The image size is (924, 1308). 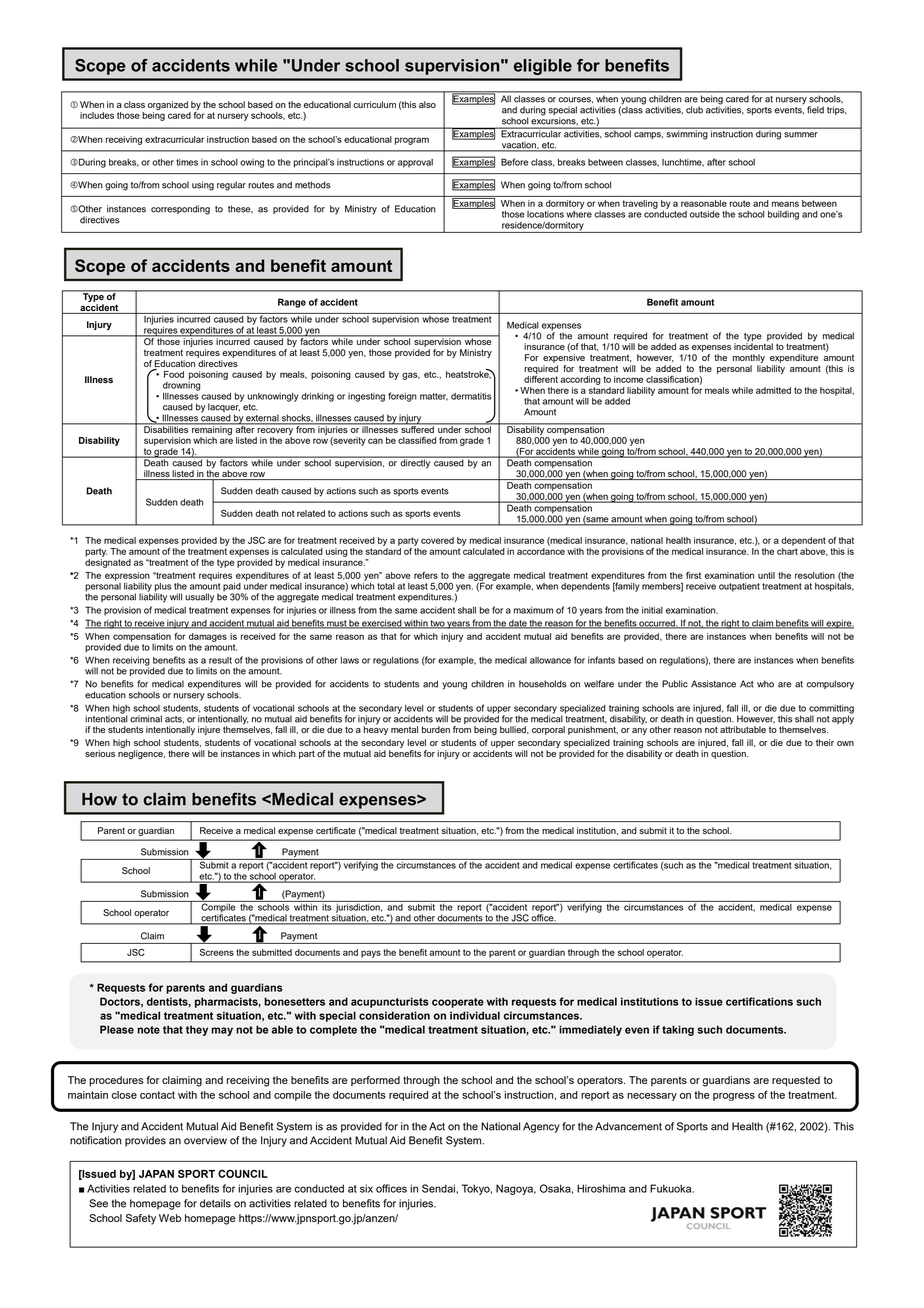 What do you see at coordinates (427, 104) in the image?
I see `also` at bounding box center [427, 104].
